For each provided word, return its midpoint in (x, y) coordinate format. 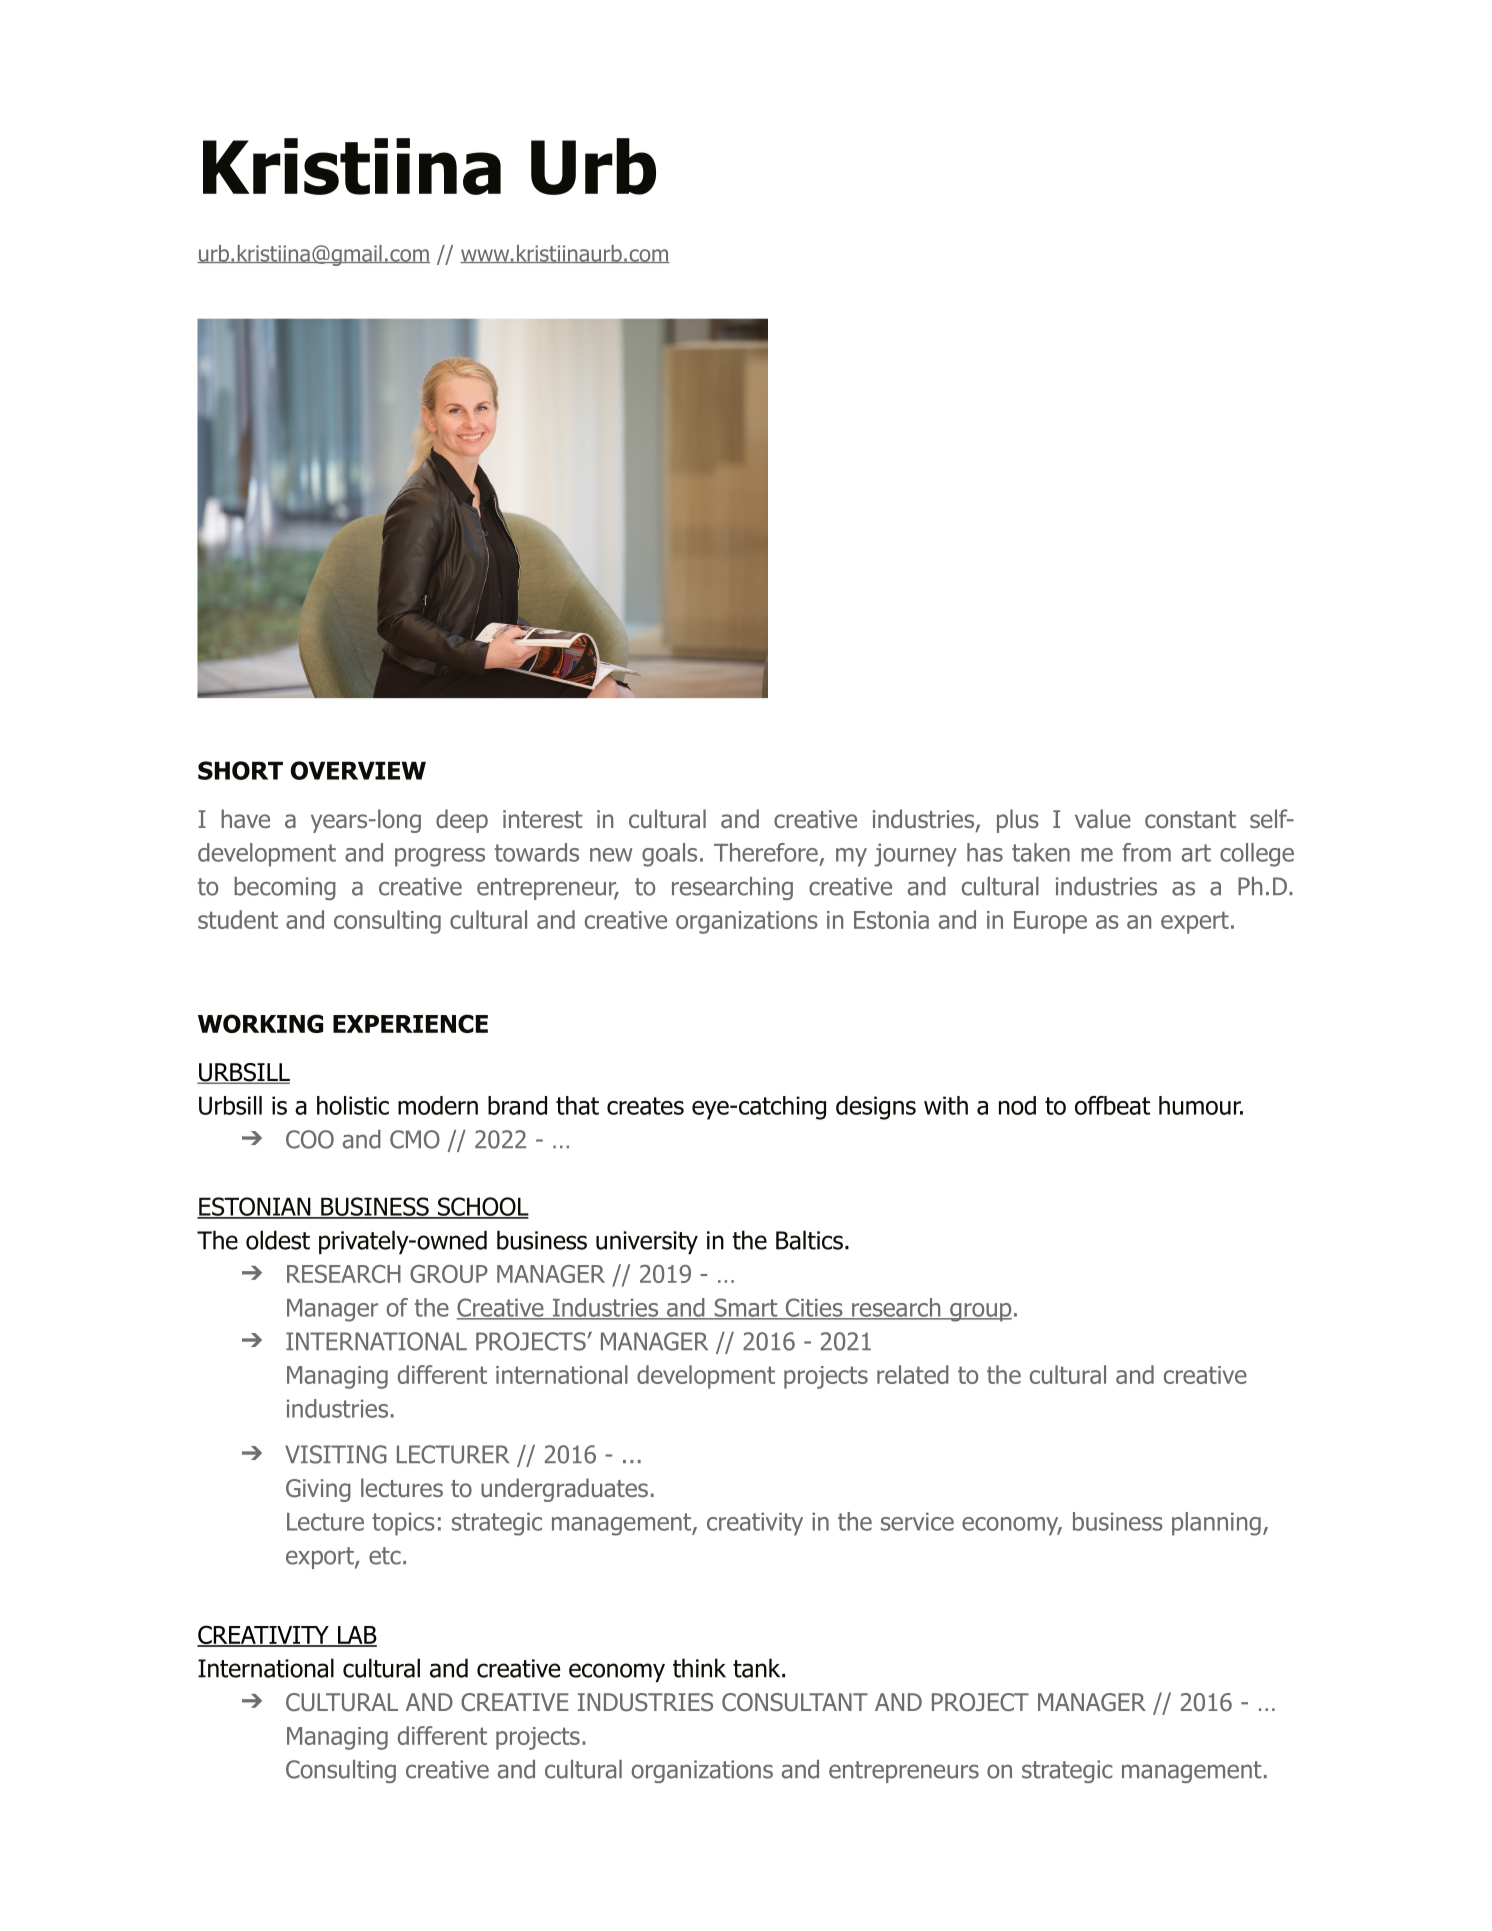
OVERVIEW (358, 770)
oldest (278, 1240)
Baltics (809, 1240)
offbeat (1112, 1105)
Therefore (766, 852)
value (1103, 819)
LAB (356, 1636)
